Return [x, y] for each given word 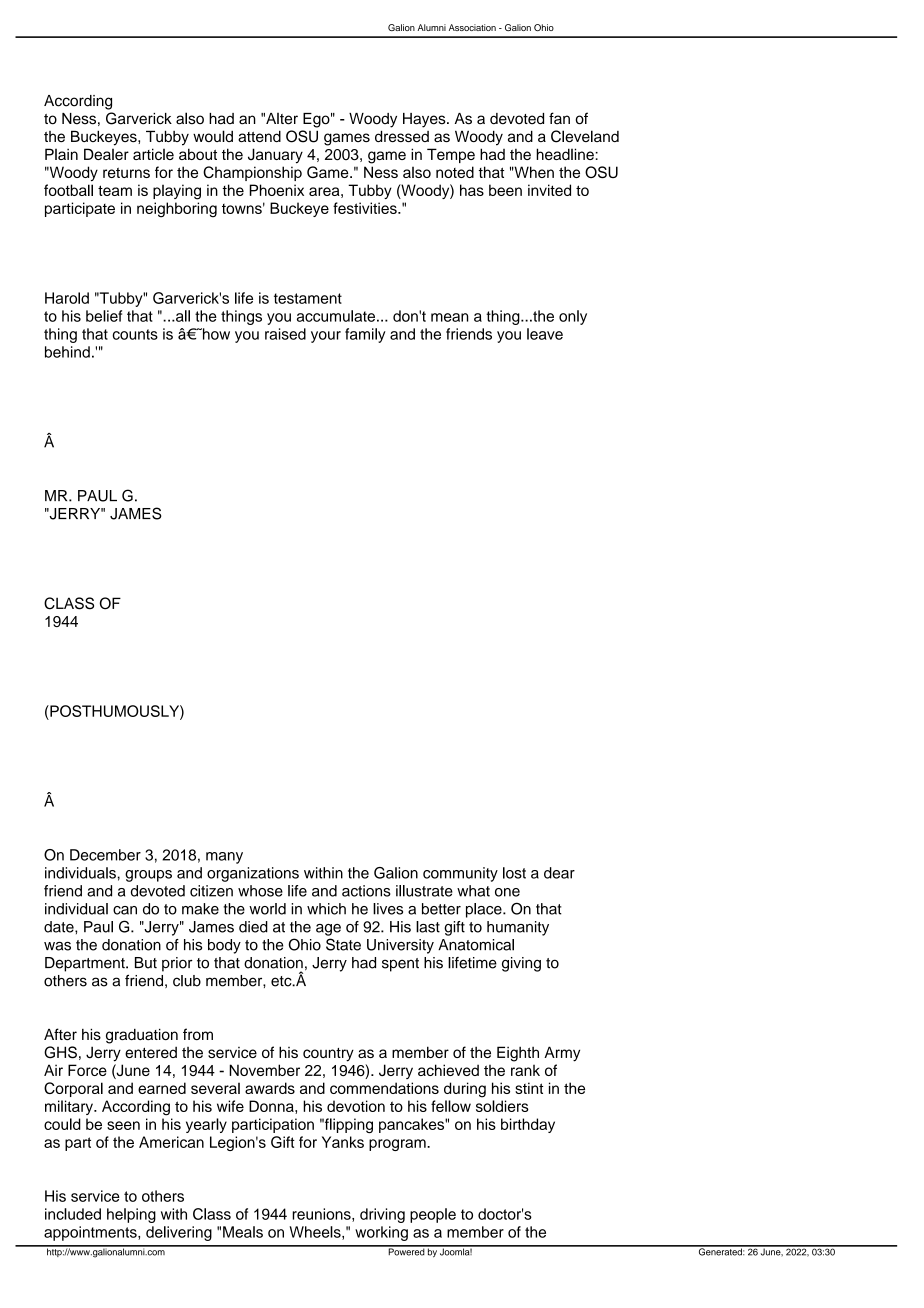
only [573, 317]
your [326, 337]
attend [259, 136]
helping [131, 1215]
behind [67, 352]
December [105, 855]
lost [514, 873]
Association [472, 27]
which [326, 909]
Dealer [106, 154]
